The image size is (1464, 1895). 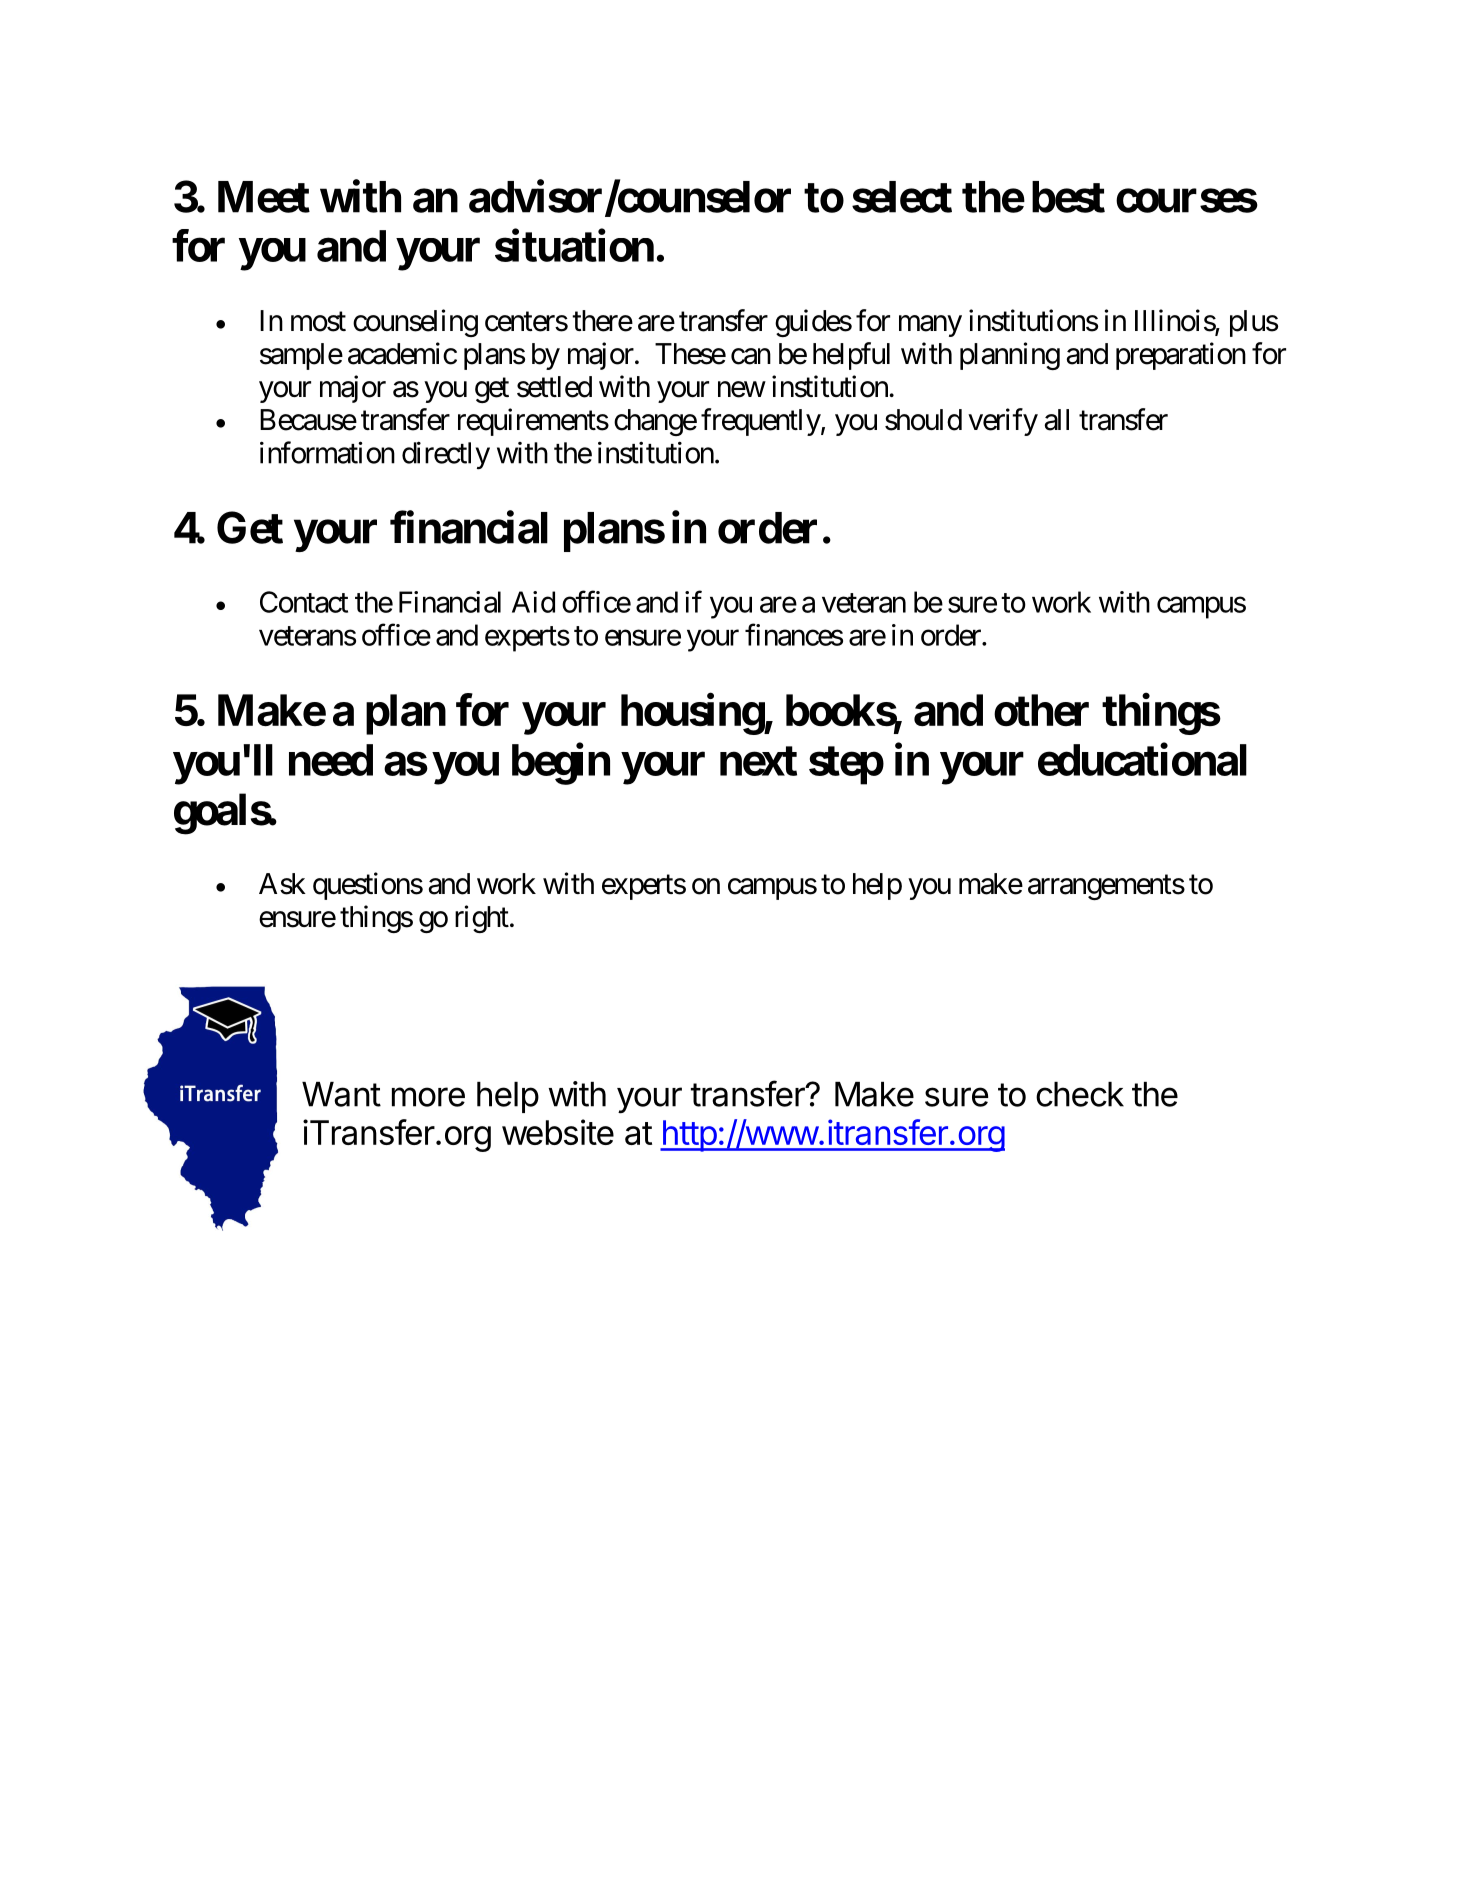 I want to click on best, so click(x=1068, y=197).
